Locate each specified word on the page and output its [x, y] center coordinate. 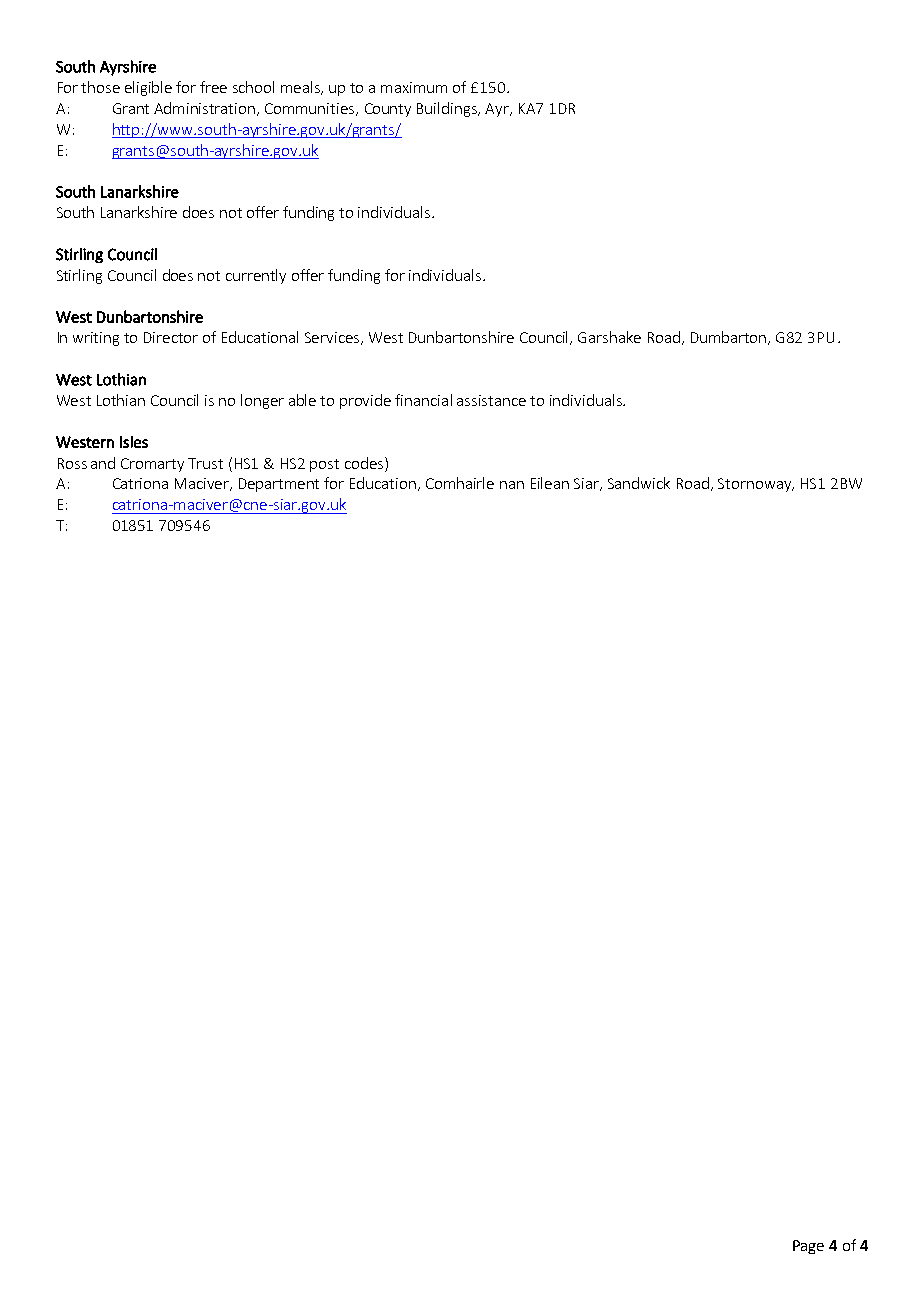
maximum [414, 87]
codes [365, 463]
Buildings [448, 109]
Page [808, 1247]
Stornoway [756, 485]
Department [279, 485]
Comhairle [460, 483]
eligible [148, 88]
